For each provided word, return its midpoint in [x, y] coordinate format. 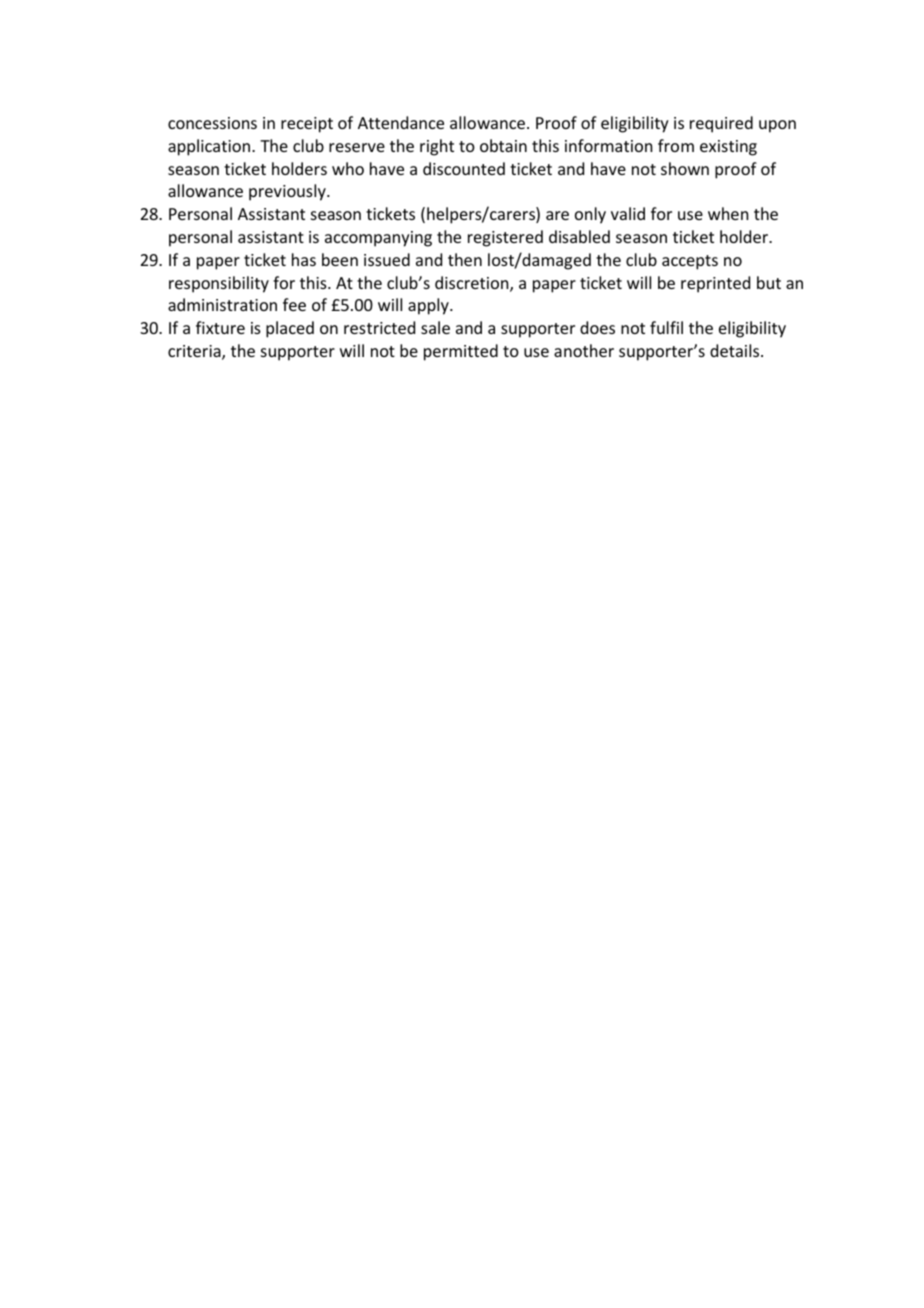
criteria [195, 352]
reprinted [715, 284]
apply [429, 306]
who [348, 168]
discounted [464, 168]
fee [294, 304]
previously [288, 192]
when [728, 213]
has [304, 259]
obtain [503, 145]
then [465, 259]
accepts [690, 262]
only [590, 215]
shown [685, 168]
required [721, 124]
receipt [307, 125]
